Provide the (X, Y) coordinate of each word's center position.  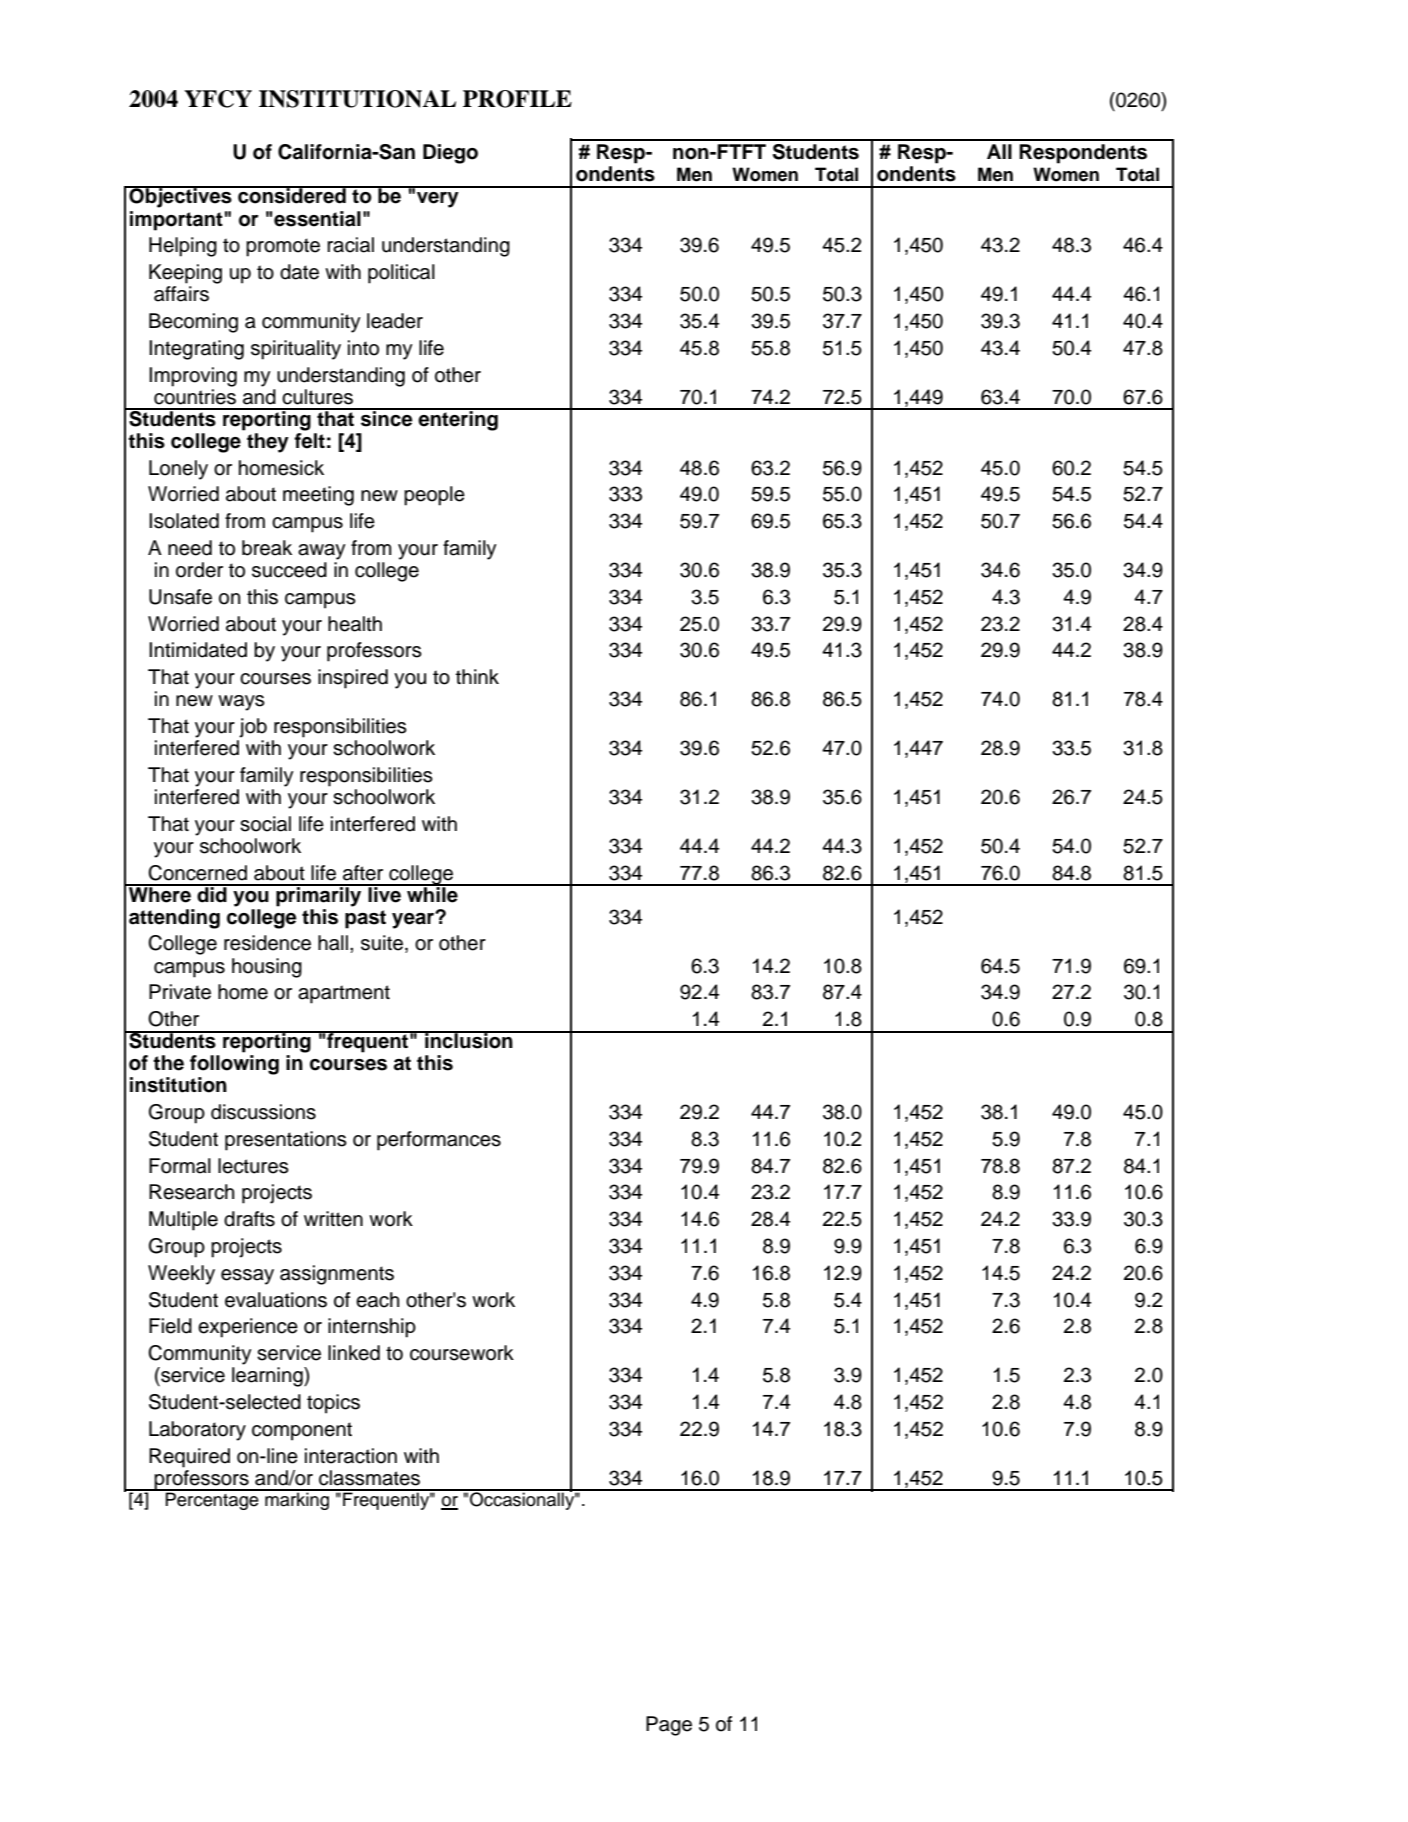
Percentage (212, 1500)
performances (439, 1141)
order (199, 570)
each (377, 1300)
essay (247, 1277)
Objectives (180, 197)
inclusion (469, 1040)
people (434, 496)
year (414, 920)
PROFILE (517, 99)
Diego (450, 154)
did (212, 893)
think (477, 676)
